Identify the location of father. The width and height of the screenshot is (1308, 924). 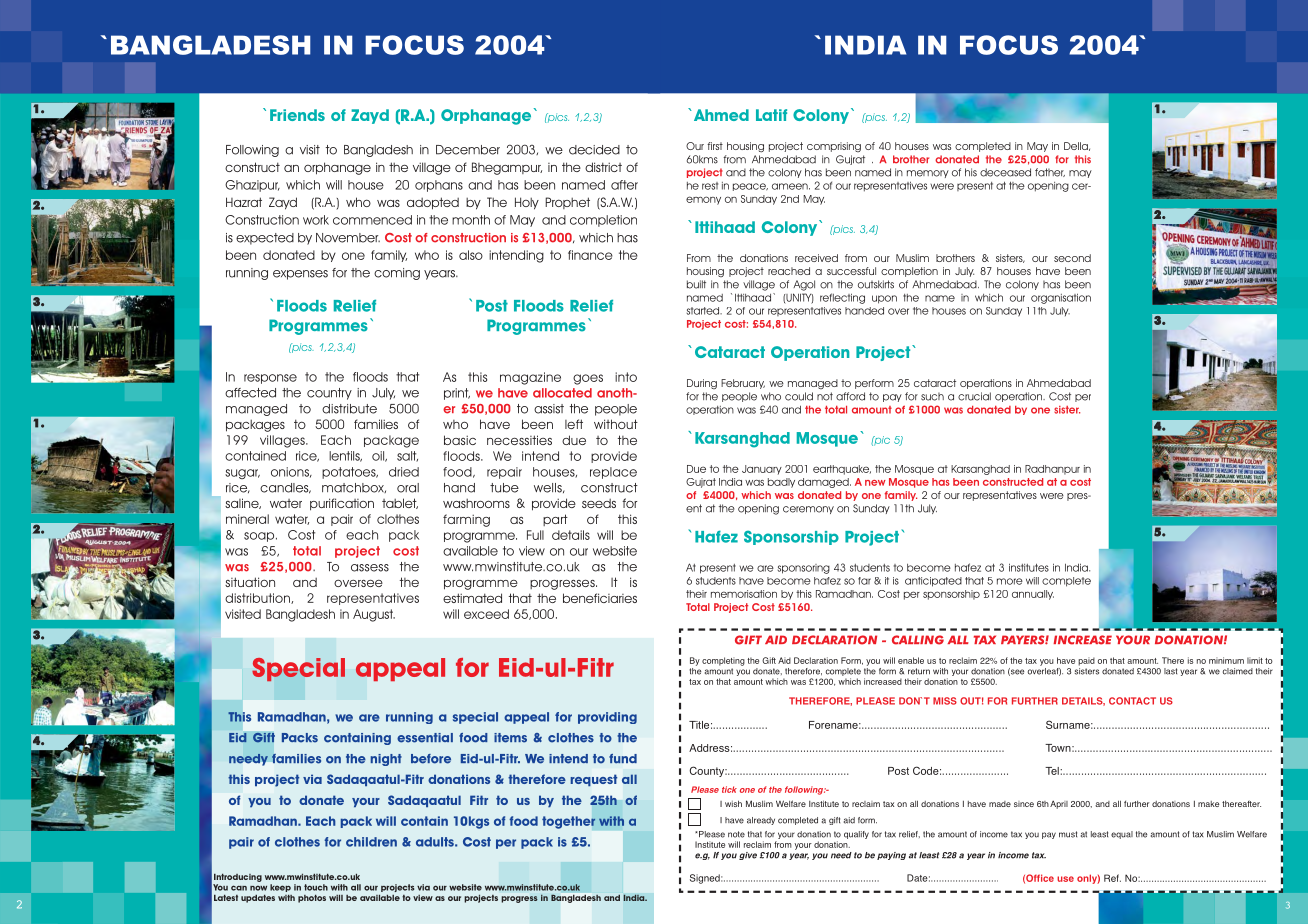
(1050, 172).
